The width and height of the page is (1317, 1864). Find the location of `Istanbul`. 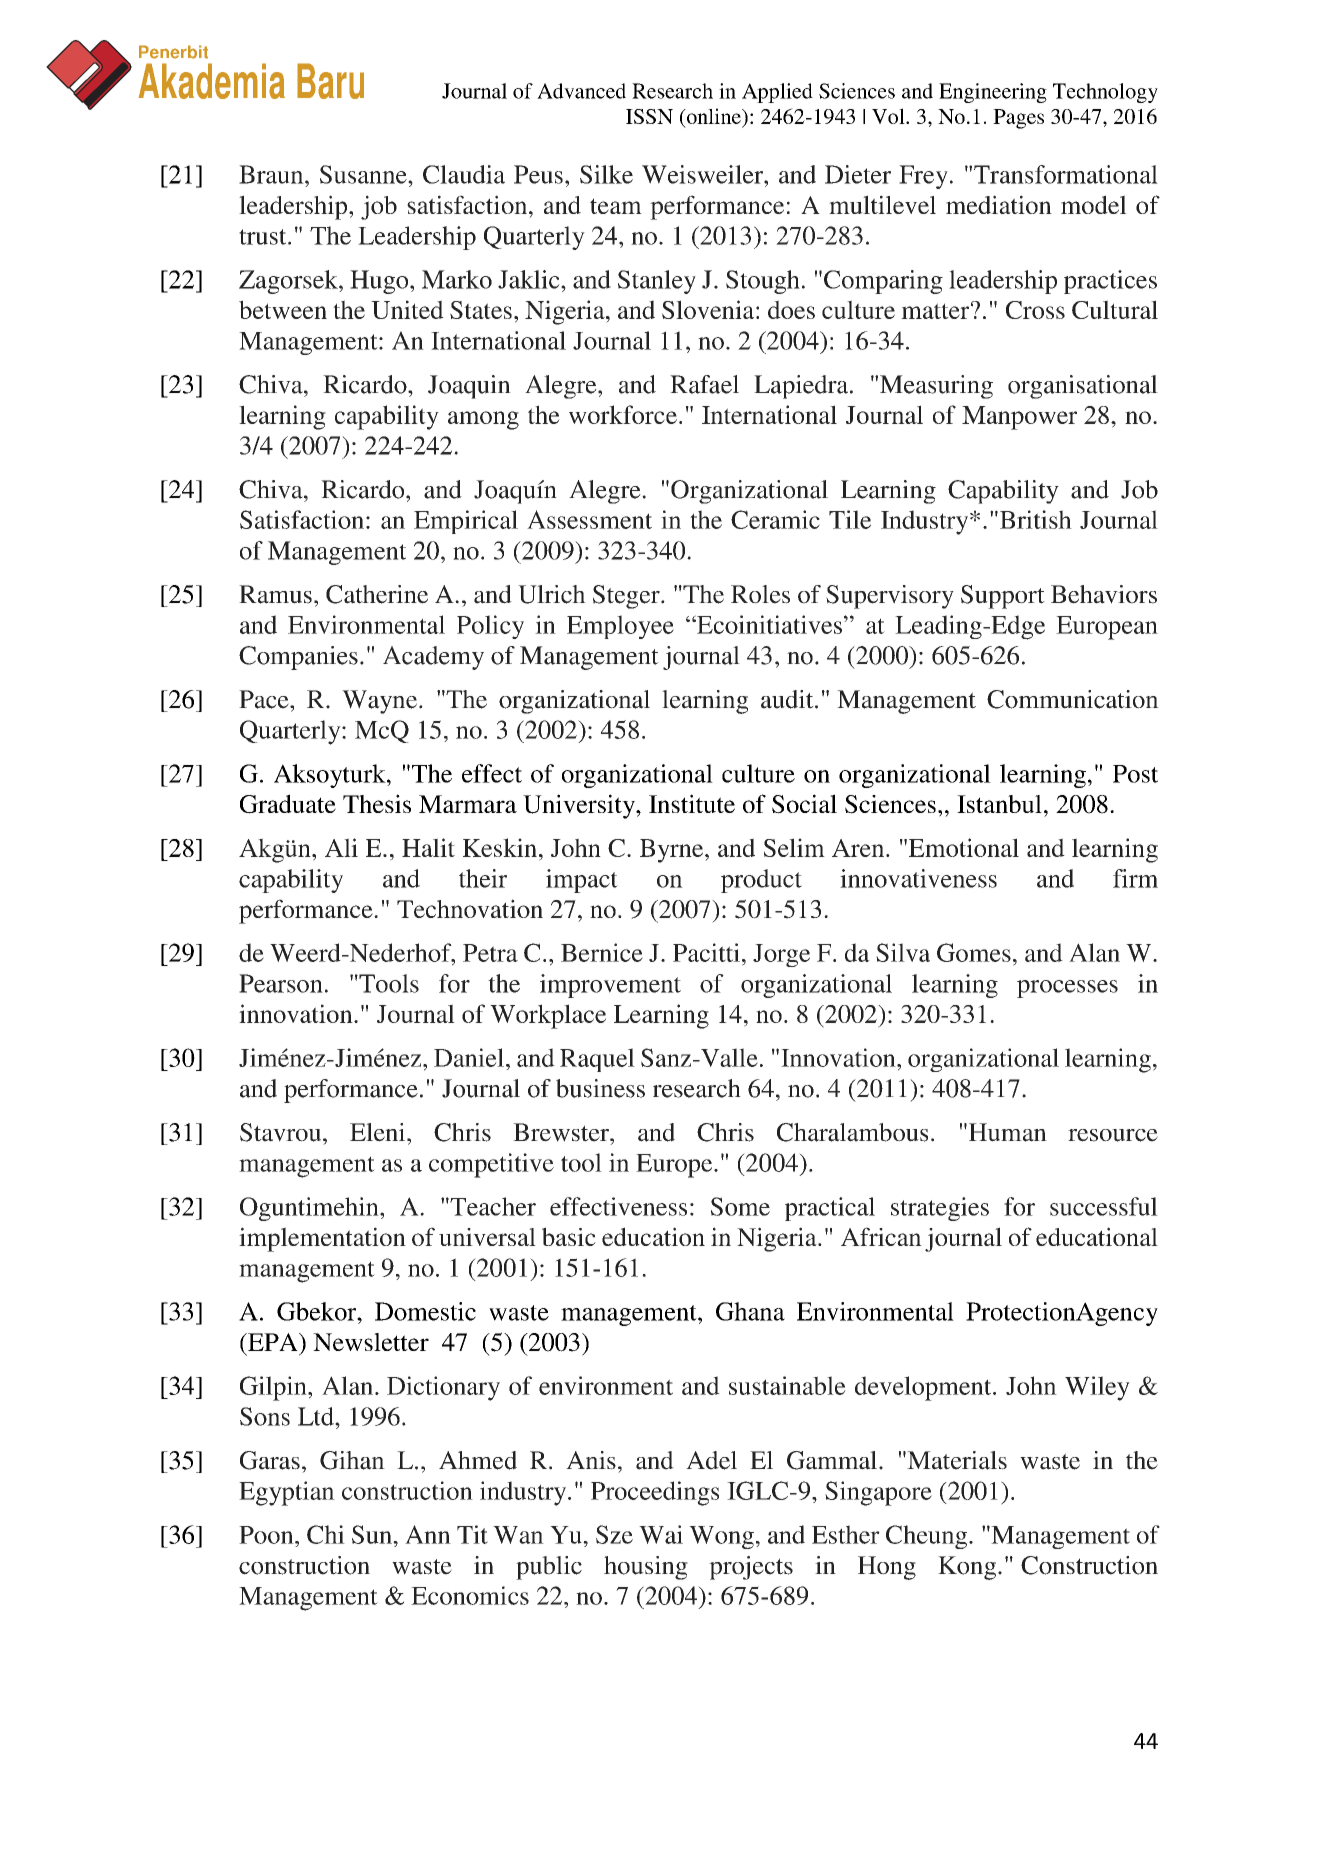

Istanbul is located at coordinates (999, 804).
